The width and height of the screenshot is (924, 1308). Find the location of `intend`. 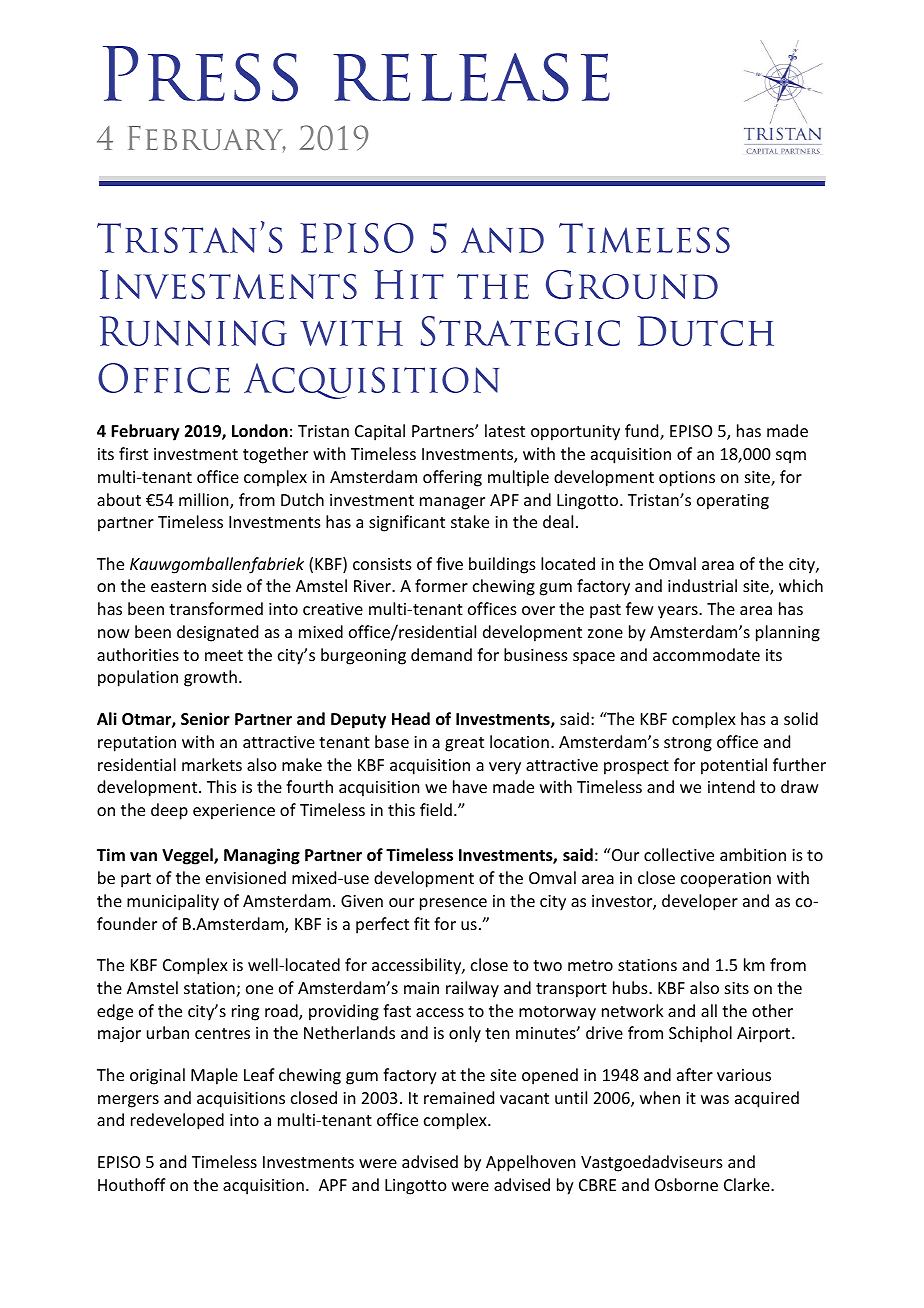

intend is located at coordinates (731, 786).
